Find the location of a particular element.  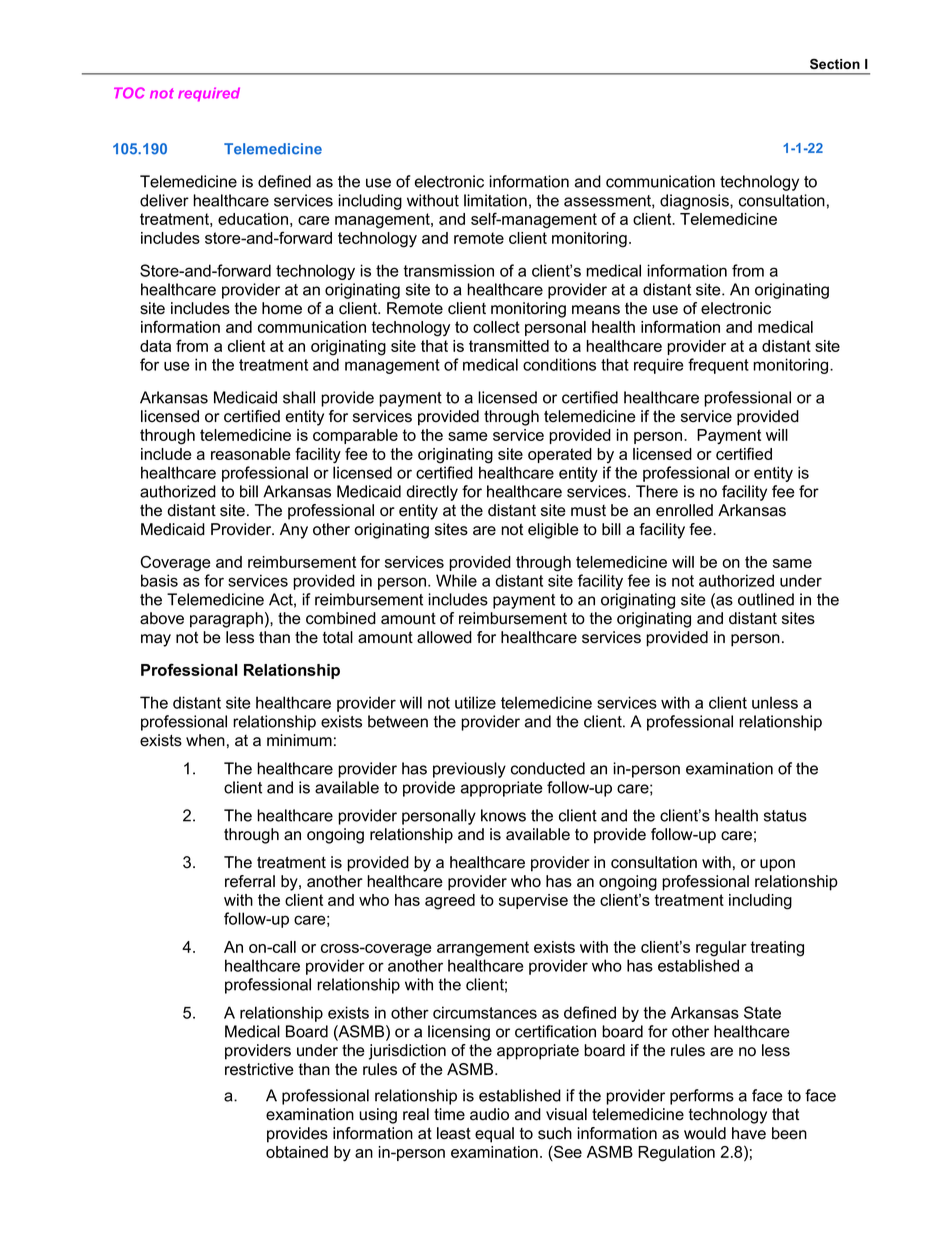

limitation is located at coordinates (495, 200).
